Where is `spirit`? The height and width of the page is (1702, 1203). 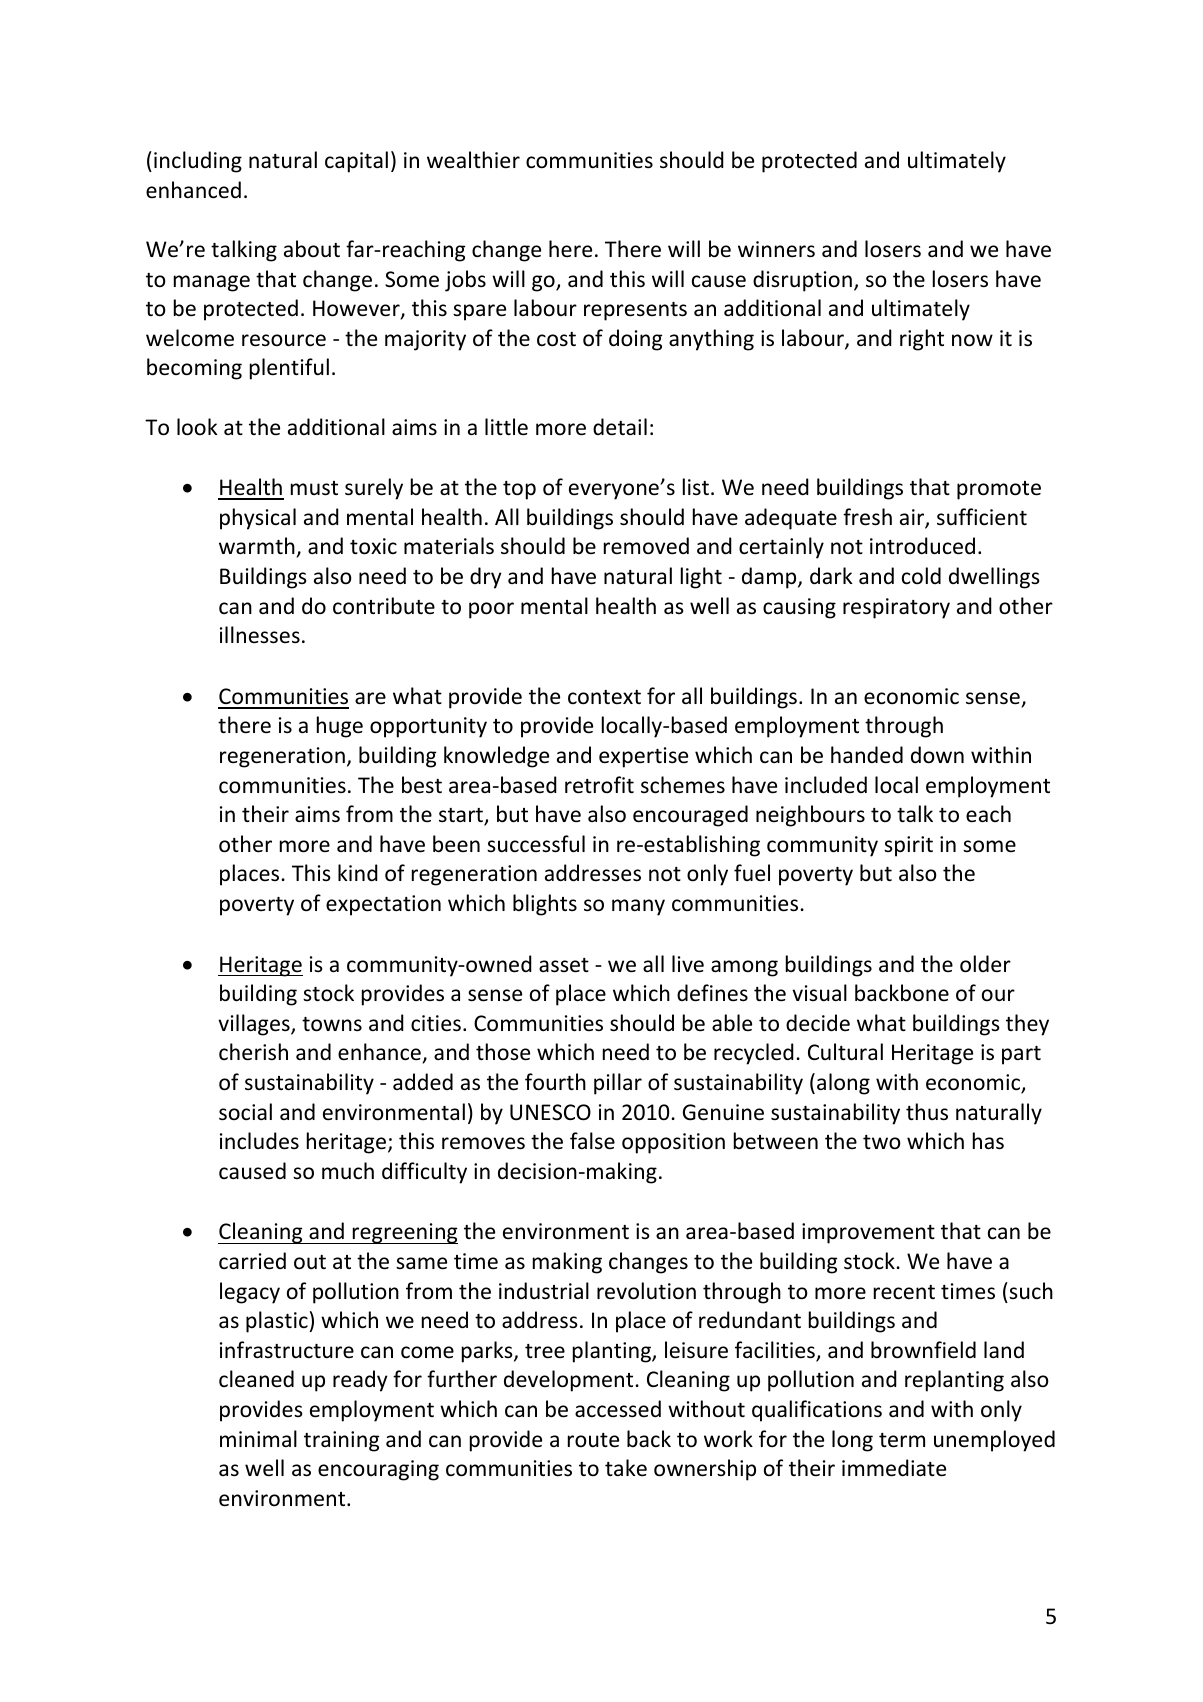
spirit is located at coordinates (908, 846).
